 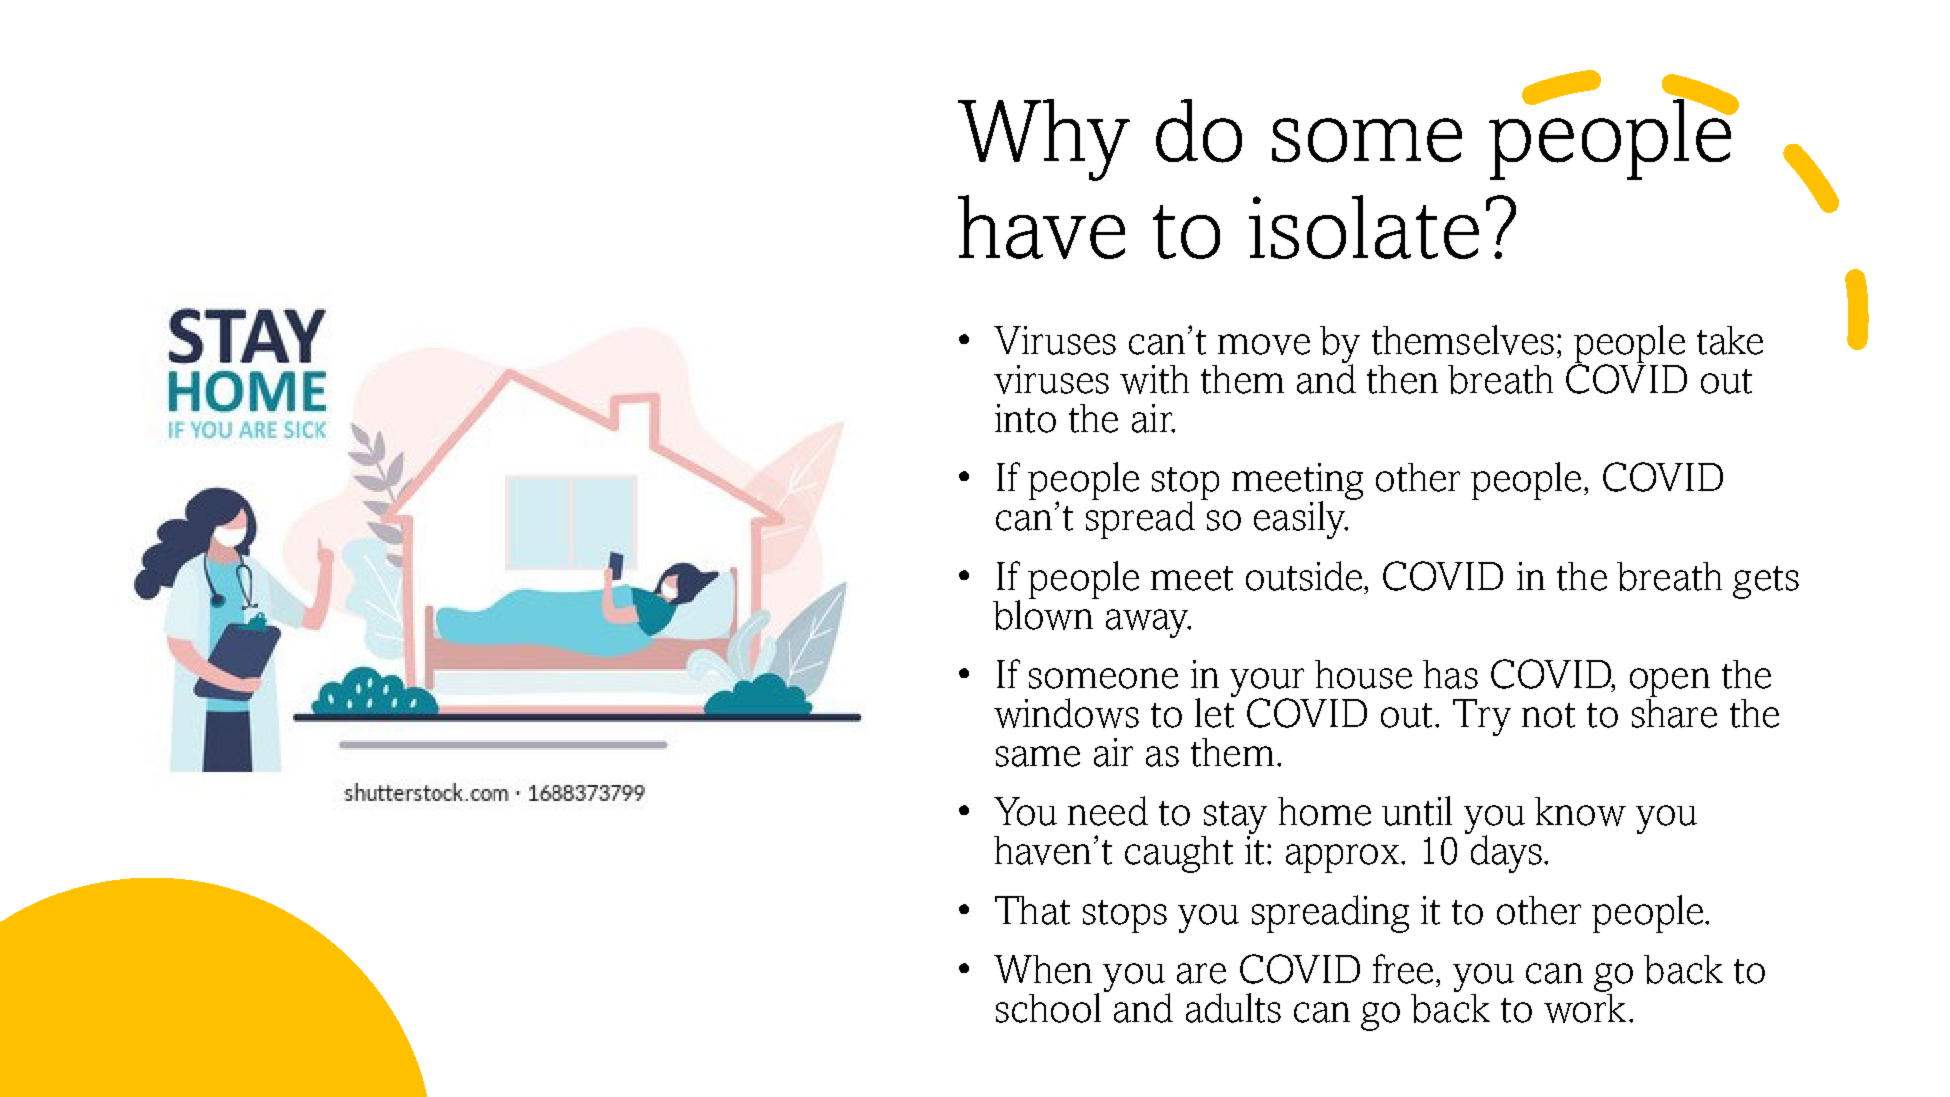 What do you see at coordinates (1766, 582) in the screenshot?
I see `gets` at bounding box center [1766, 582].
